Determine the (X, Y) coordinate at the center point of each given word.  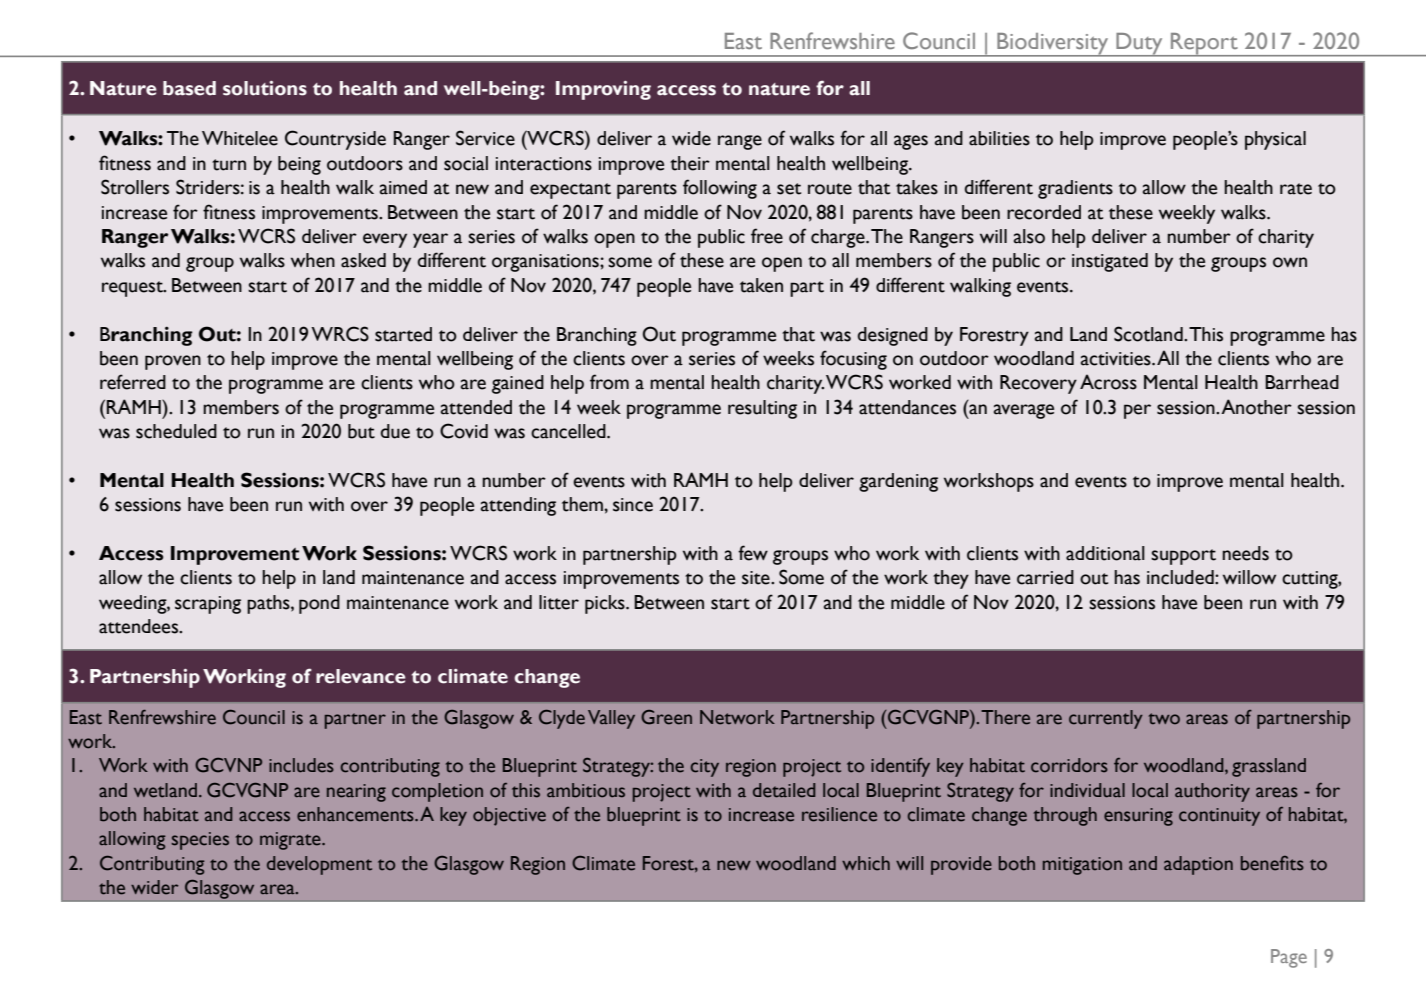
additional (1105, 553)
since (633, 505)
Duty (1139, 45)
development (319, 865)
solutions (265, 88)
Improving (603, 90)
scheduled (176, 431)
